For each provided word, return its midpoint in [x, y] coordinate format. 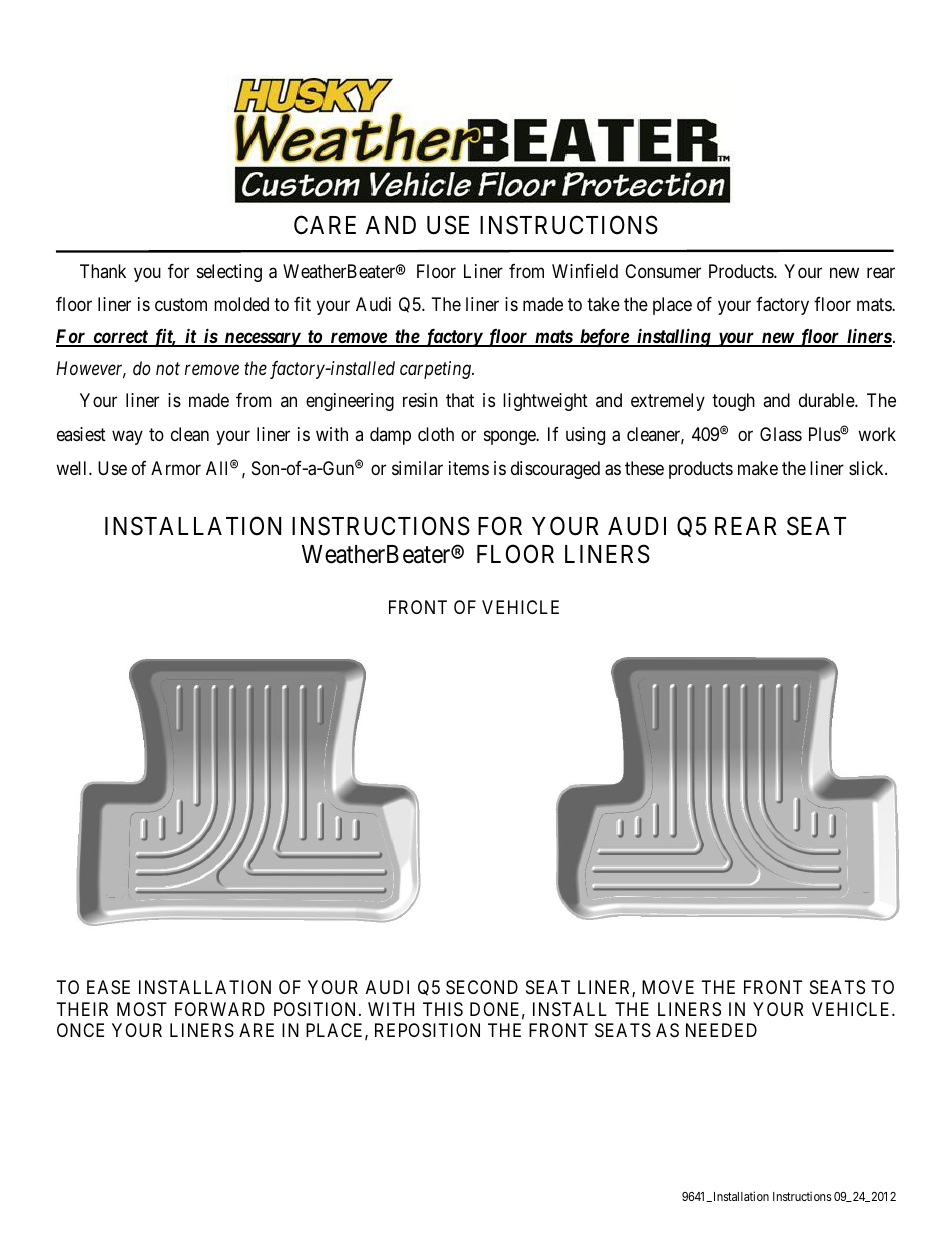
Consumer [663, 271]
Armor [176, 468]
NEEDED [721, 1030]
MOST [142, 1009]
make [758, 468]
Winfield [585, 271]
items [469, 468]
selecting [229, 273]
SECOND [482, 987]
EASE [108, 987]
